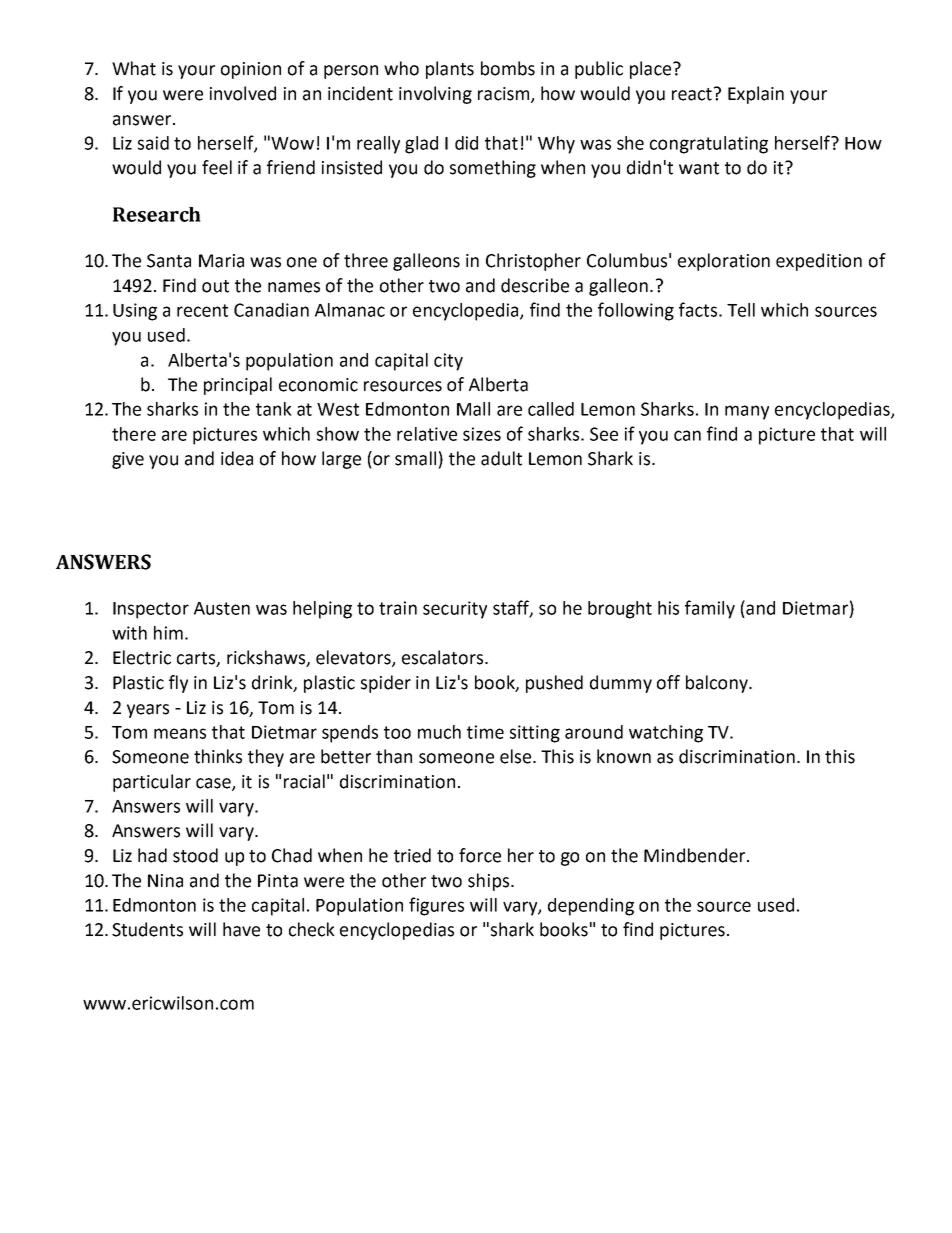  Describe the element at coordinates (448, 362) in the page. I see `city` at that location.
